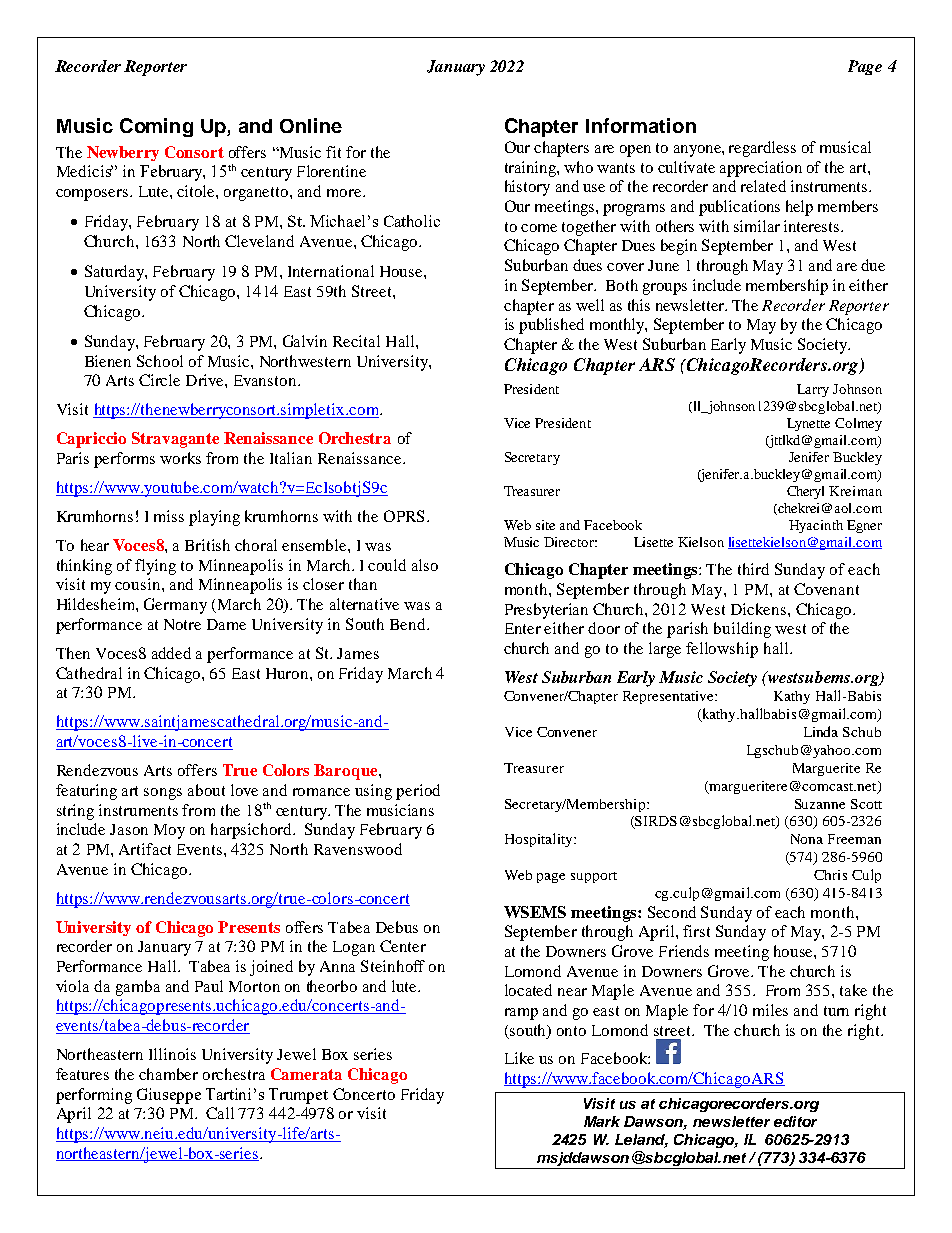 The width and height of the screenshot is (952, 1233). Describe the element at coordinates (830, 875) in the screenshot. I see `Chris` at that location.
